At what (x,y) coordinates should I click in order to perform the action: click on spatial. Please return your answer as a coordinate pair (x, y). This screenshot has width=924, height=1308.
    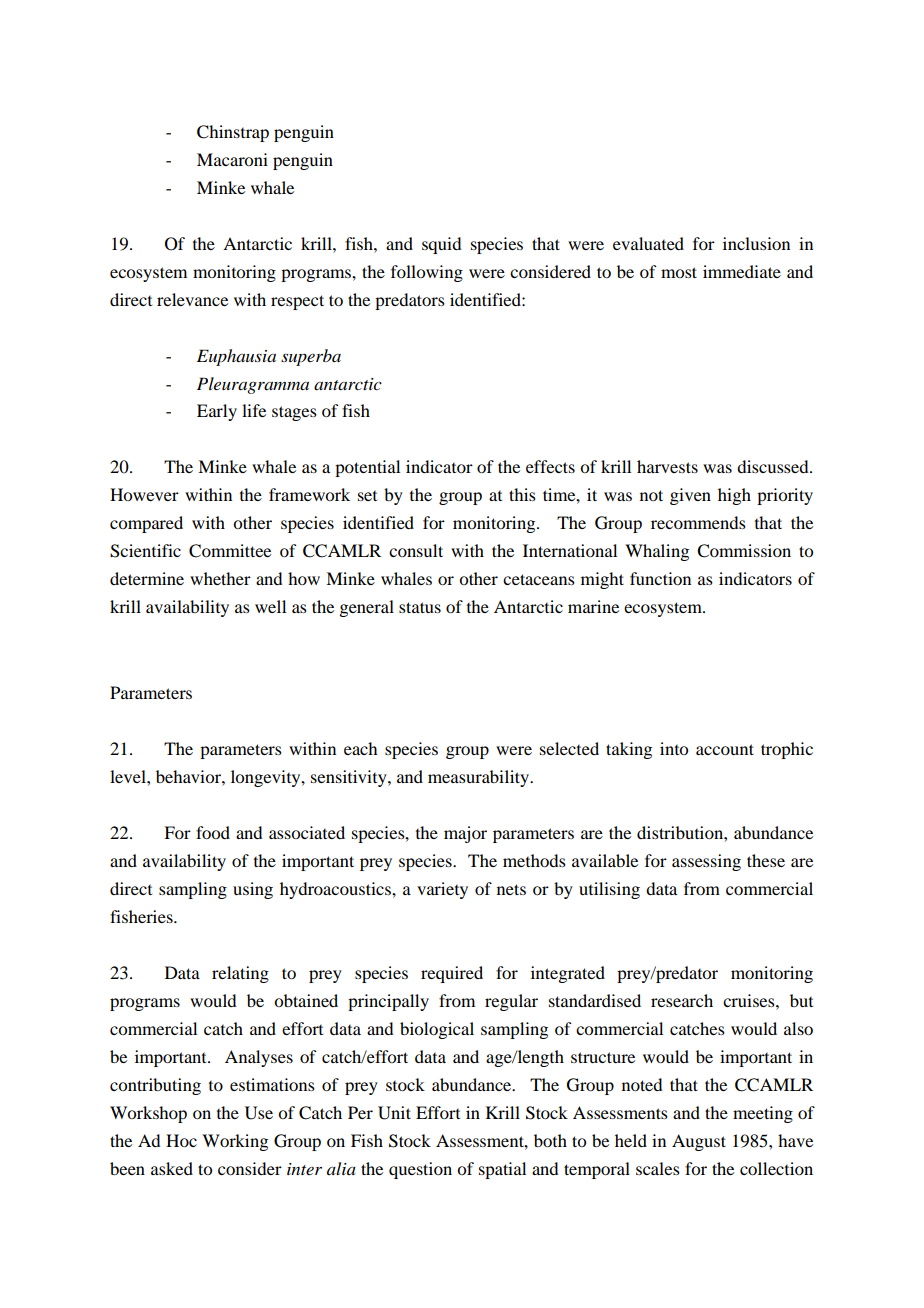
    Looking at the image, I should click on (502, 1170).
